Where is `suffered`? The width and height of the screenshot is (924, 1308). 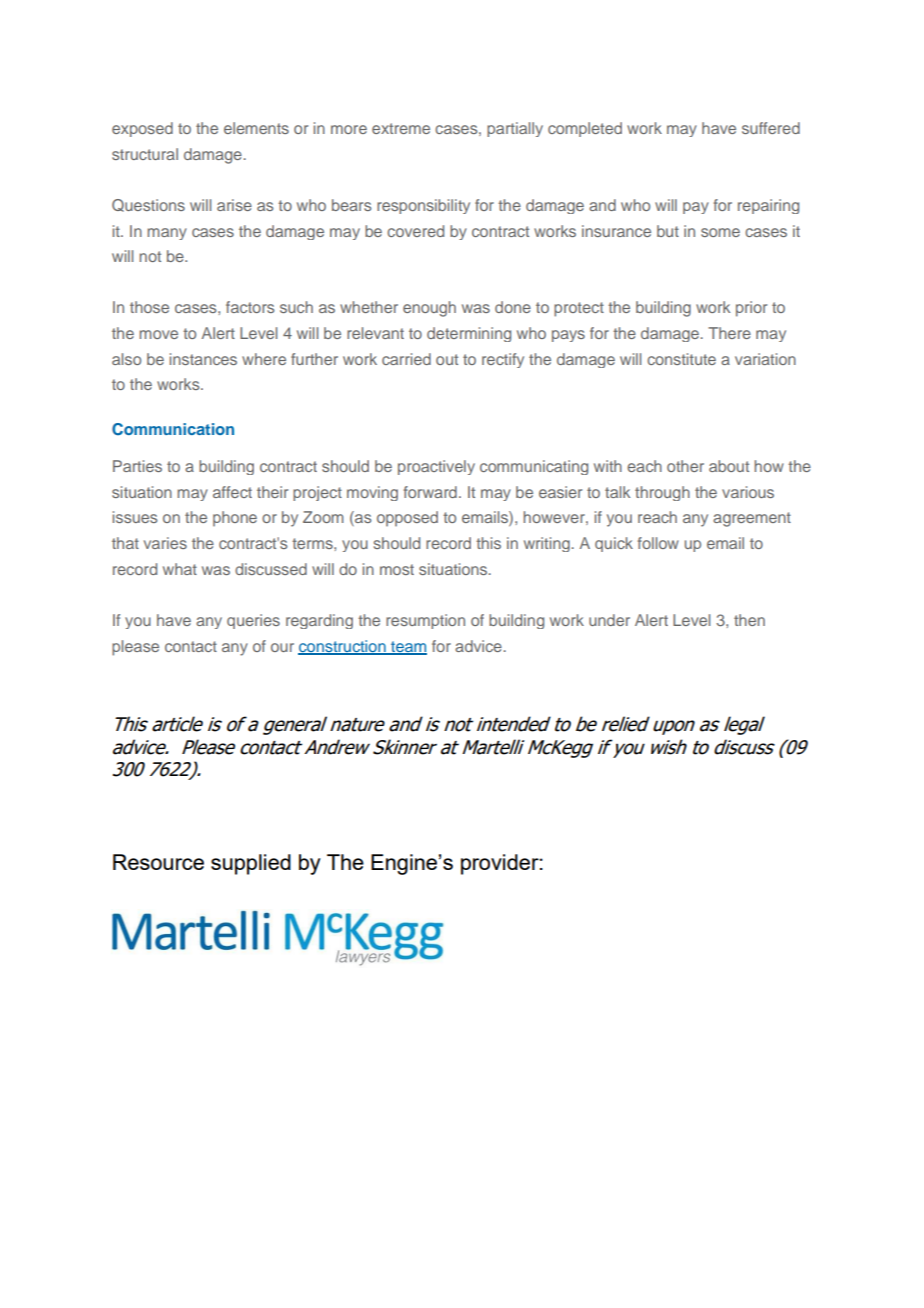 suffered is located at coordinates (771, 128).
